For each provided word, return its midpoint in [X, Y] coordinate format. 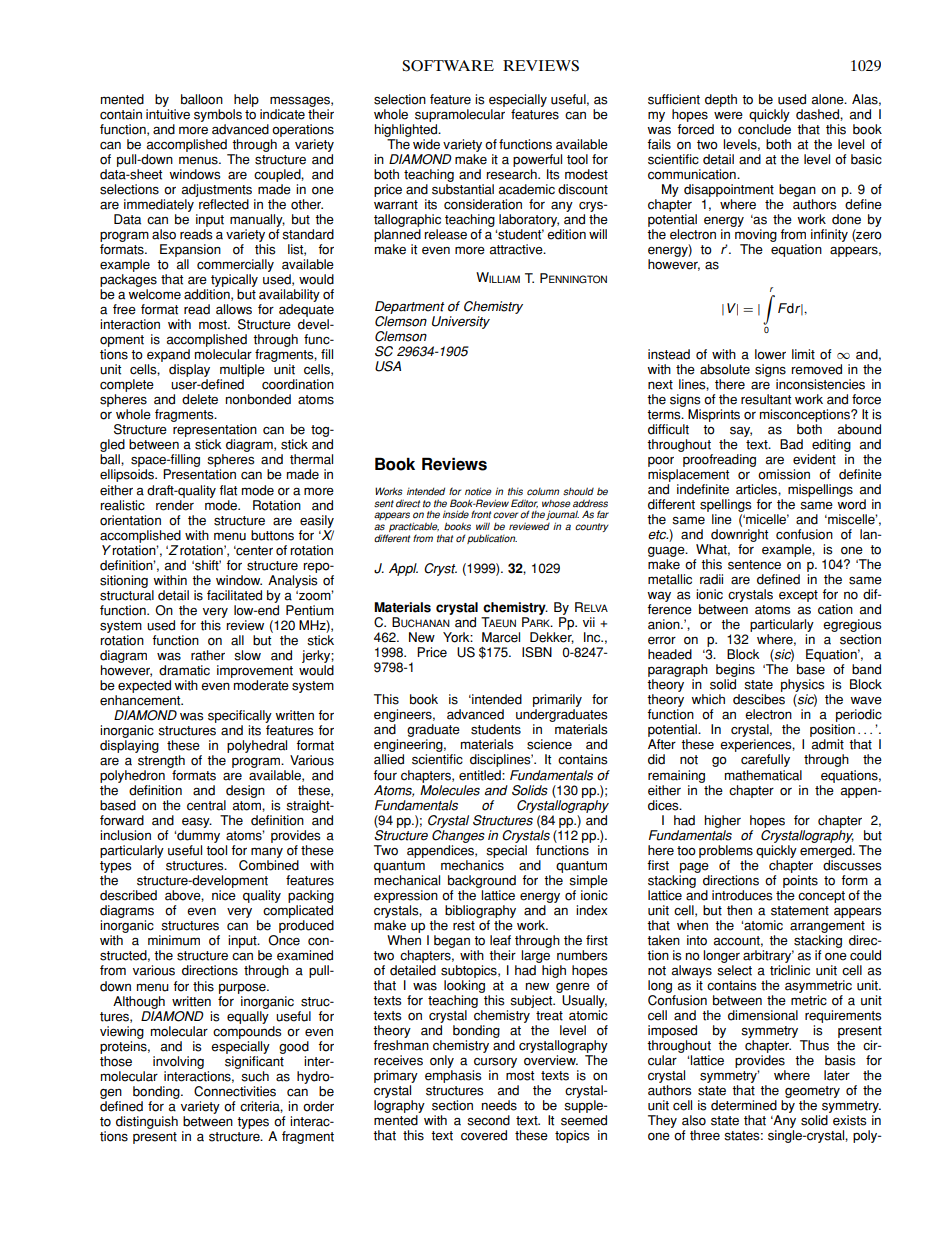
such [254, 1075]
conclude [764, 129]
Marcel [501, 637]
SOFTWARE [448, 66]
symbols [218, 115]
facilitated [234, 595]
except [798, 596]
